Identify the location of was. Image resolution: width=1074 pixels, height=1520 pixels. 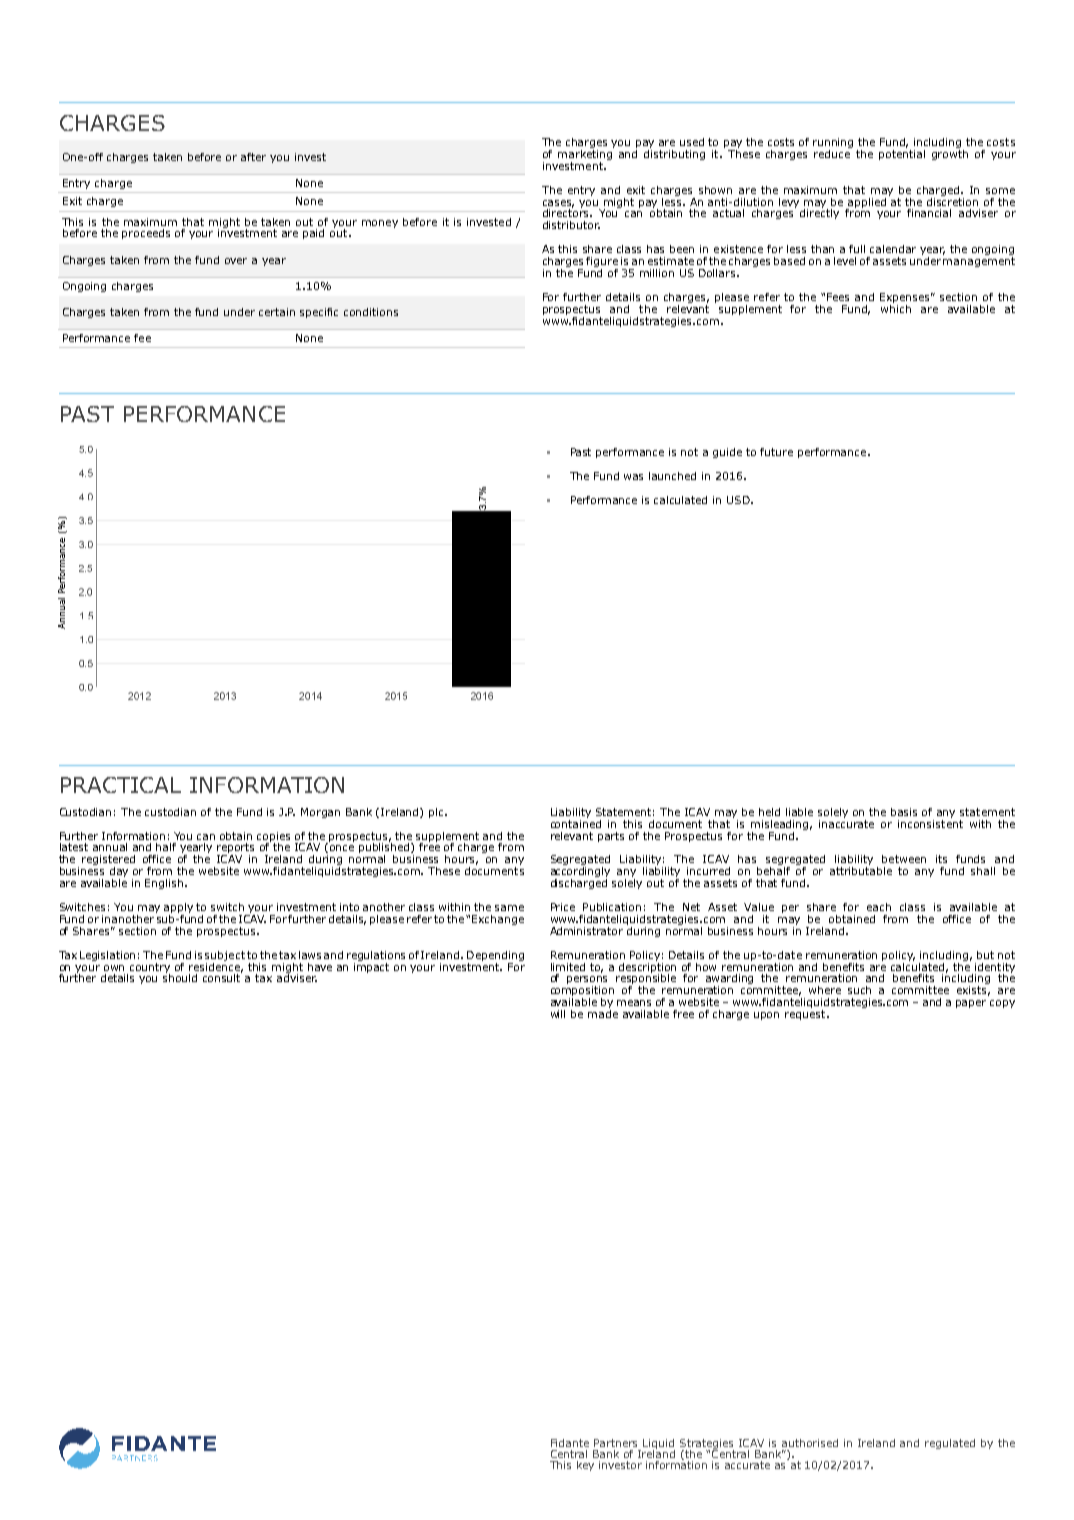
(633, 477).
